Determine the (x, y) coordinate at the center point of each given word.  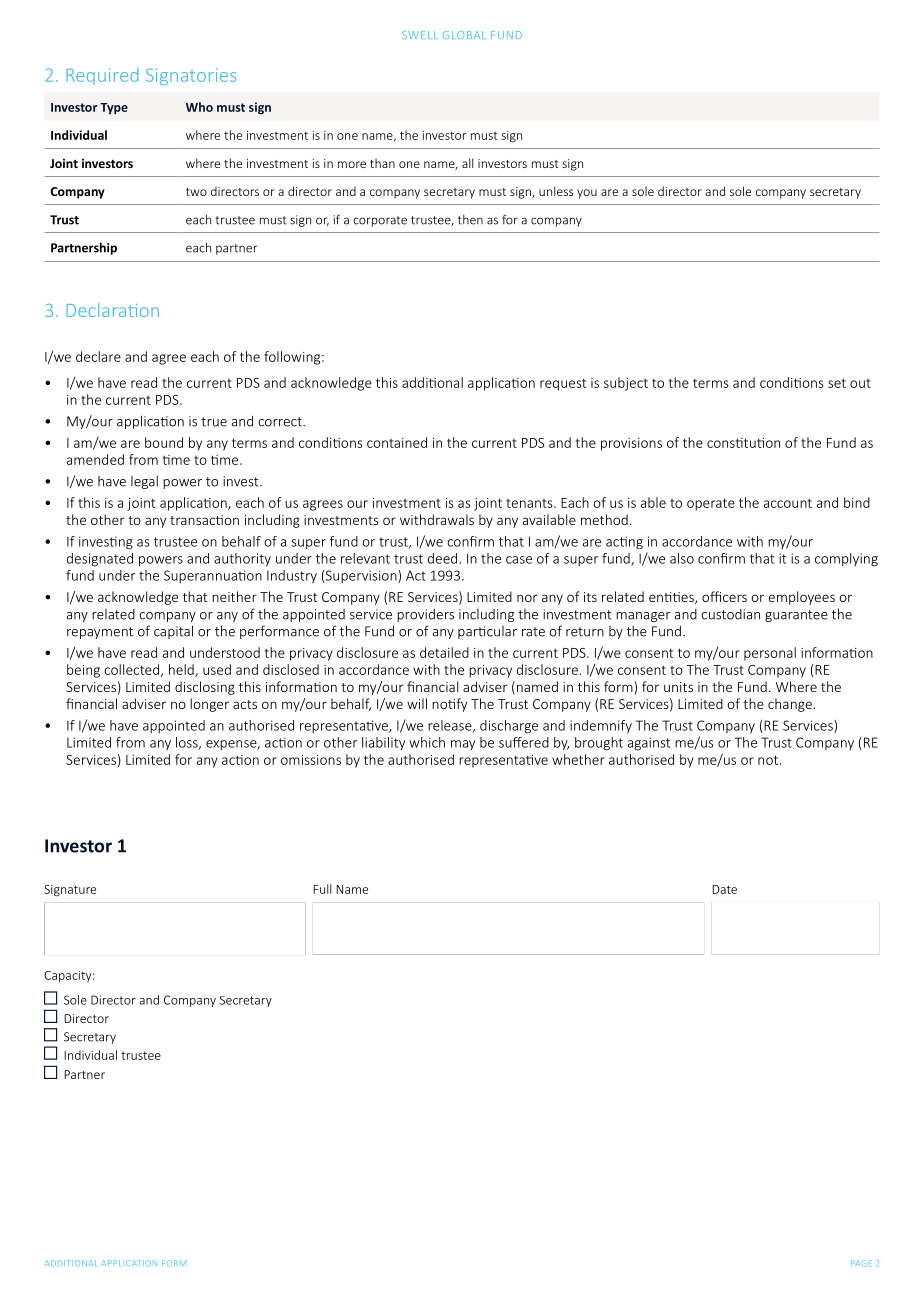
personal (770, 654)
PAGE (861, 1263)
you (587, 194)
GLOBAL (463, 35)
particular (487, 632)
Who (199, 107)
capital (173, 632)
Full (322, 889)
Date (724, 889)
